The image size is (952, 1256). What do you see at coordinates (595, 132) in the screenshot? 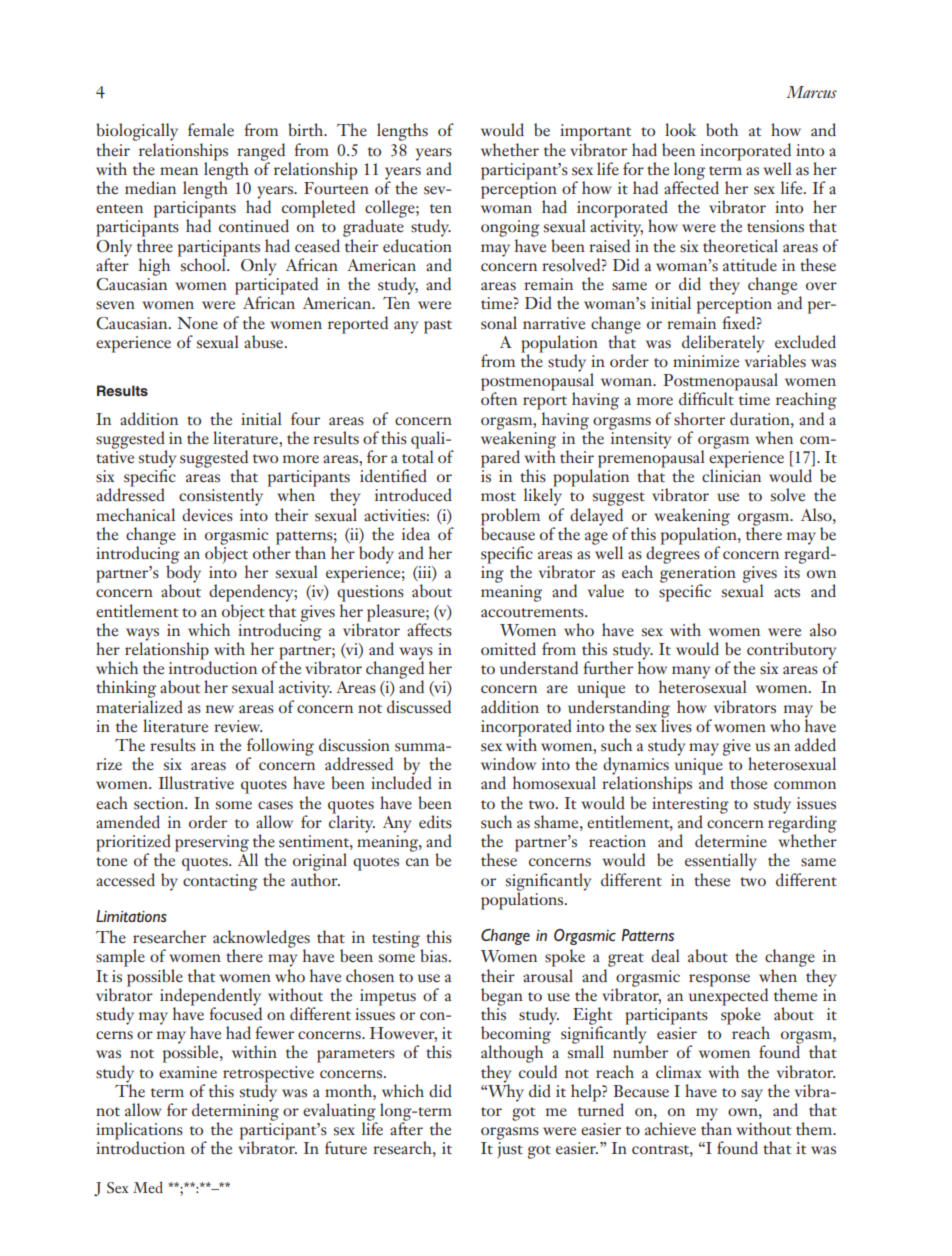
I see `important` at bounding box center [595, 132].
